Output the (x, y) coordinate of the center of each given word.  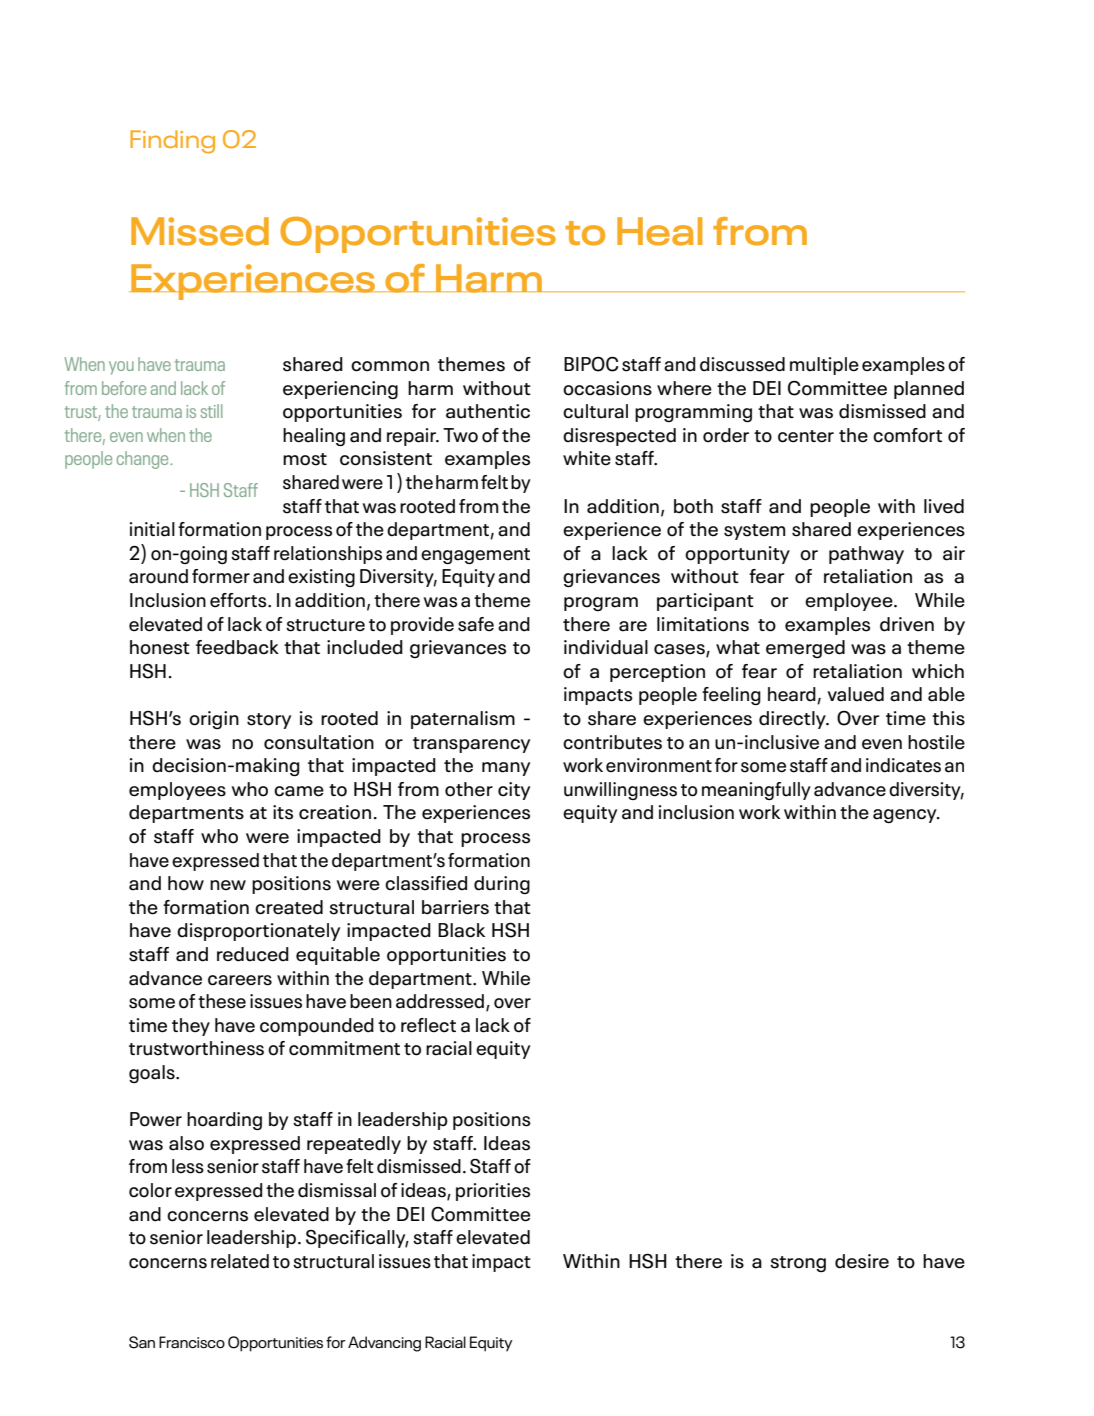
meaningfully (756, 791)
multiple (824, 366)
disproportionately (258, 932)
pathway (866, 555)
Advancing (384, 1344)
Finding (172, 141)
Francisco (192, 1342)
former (221, 576)
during (502, 885)
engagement (475, 556)
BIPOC (591, 364)
